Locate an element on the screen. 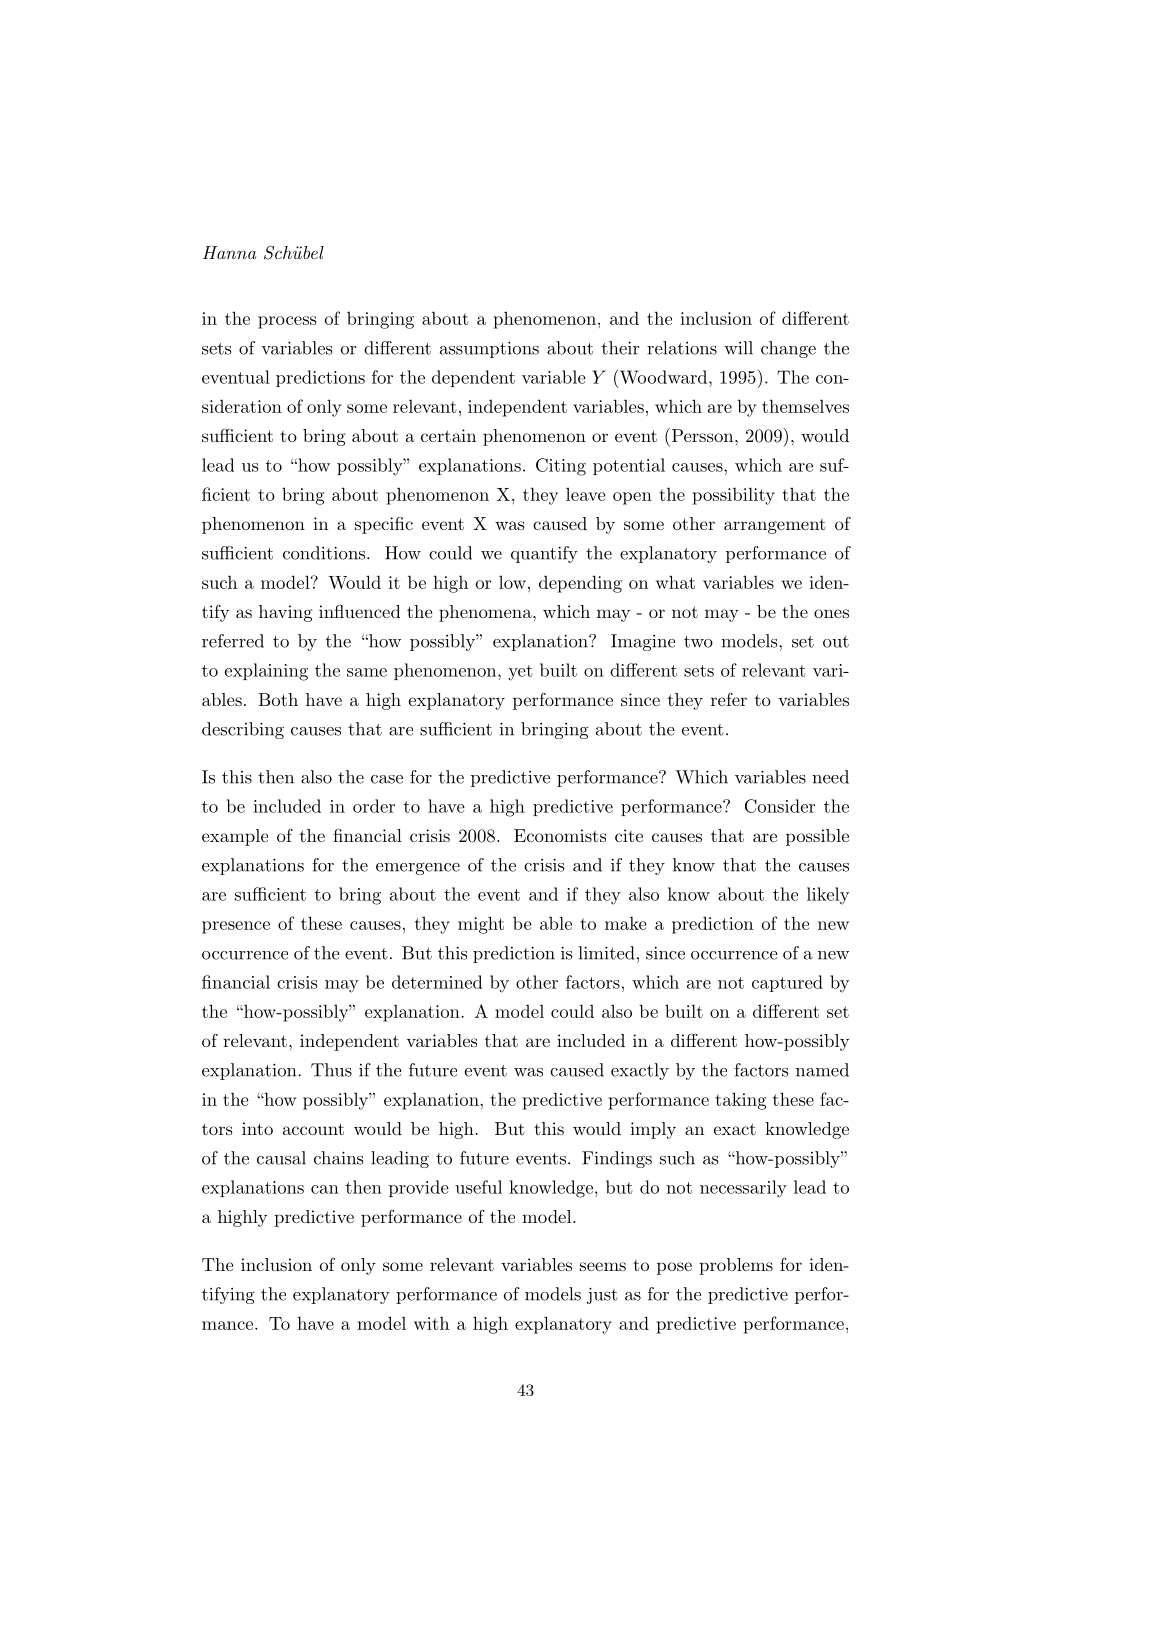 The height and width of the screenshot is (1635, 1154). will is located at coordinates (738, 348).
